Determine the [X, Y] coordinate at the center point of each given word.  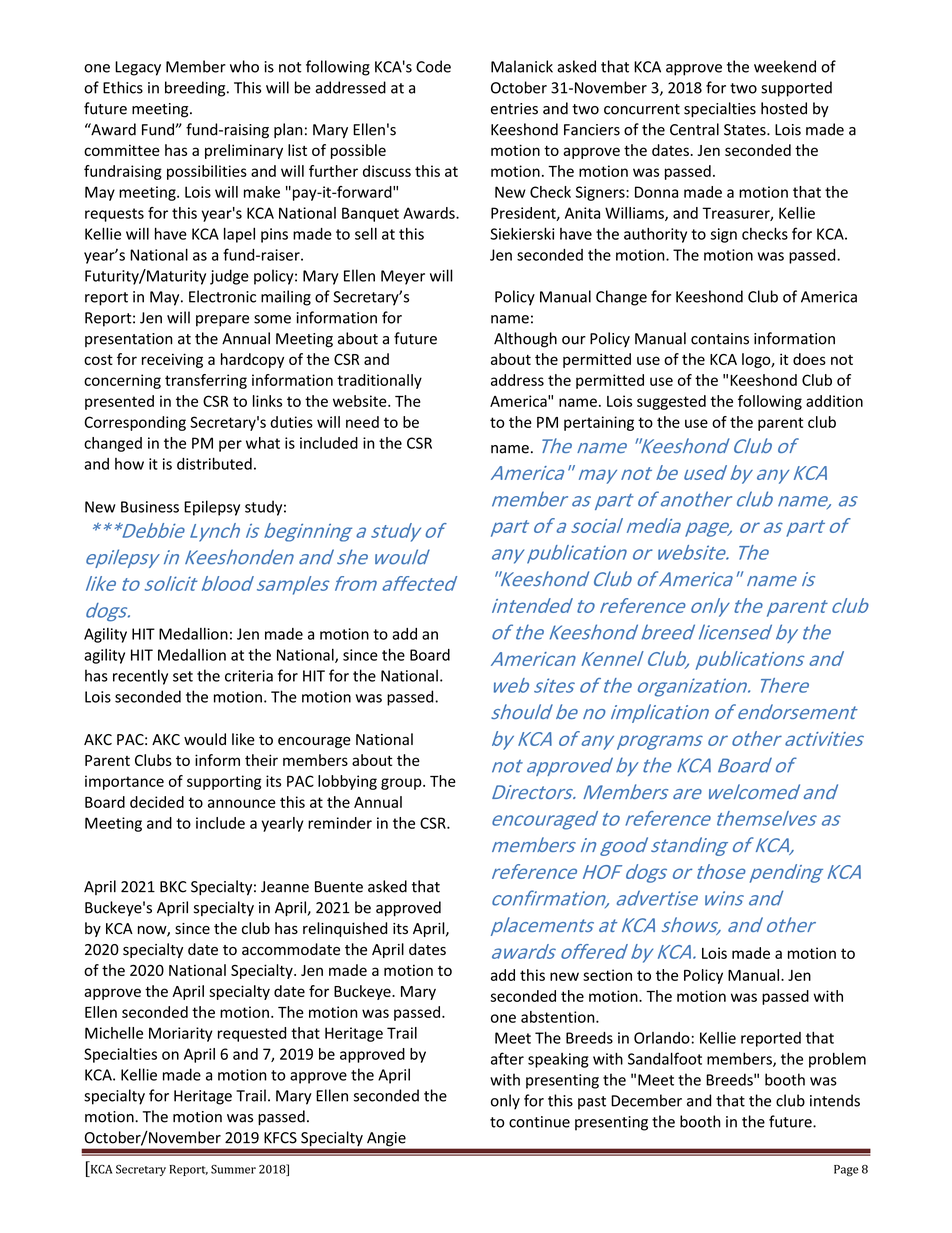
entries [514, 109]
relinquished [345, 929]
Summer [233, 1169]
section [607, 975]
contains [720, 339]
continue [539, 1122]
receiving [172, 360]
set [183, 676]
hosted [784, 108]
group [402, 784]
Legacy [138, 68]
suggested [671, 402]
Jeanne [285, 887]
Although [525, 340]
